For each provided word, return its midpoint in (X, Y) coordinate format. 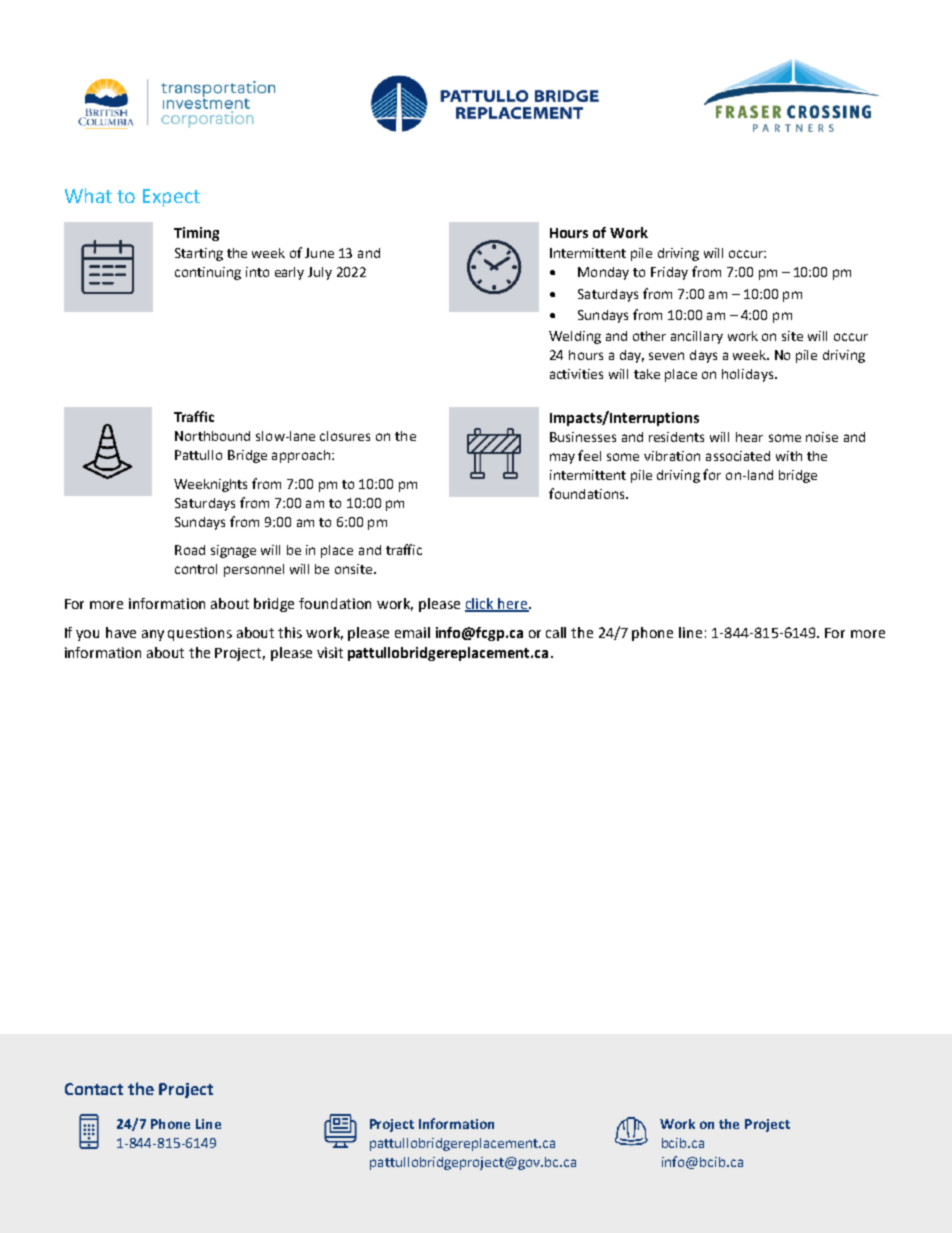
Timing (196, 234)
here (513, 604)
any (153, 635)
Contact (94, 1089)
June (319, 253)
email (412, 632)
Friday (669, 273)
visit (330, 652)
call (556, 632)
